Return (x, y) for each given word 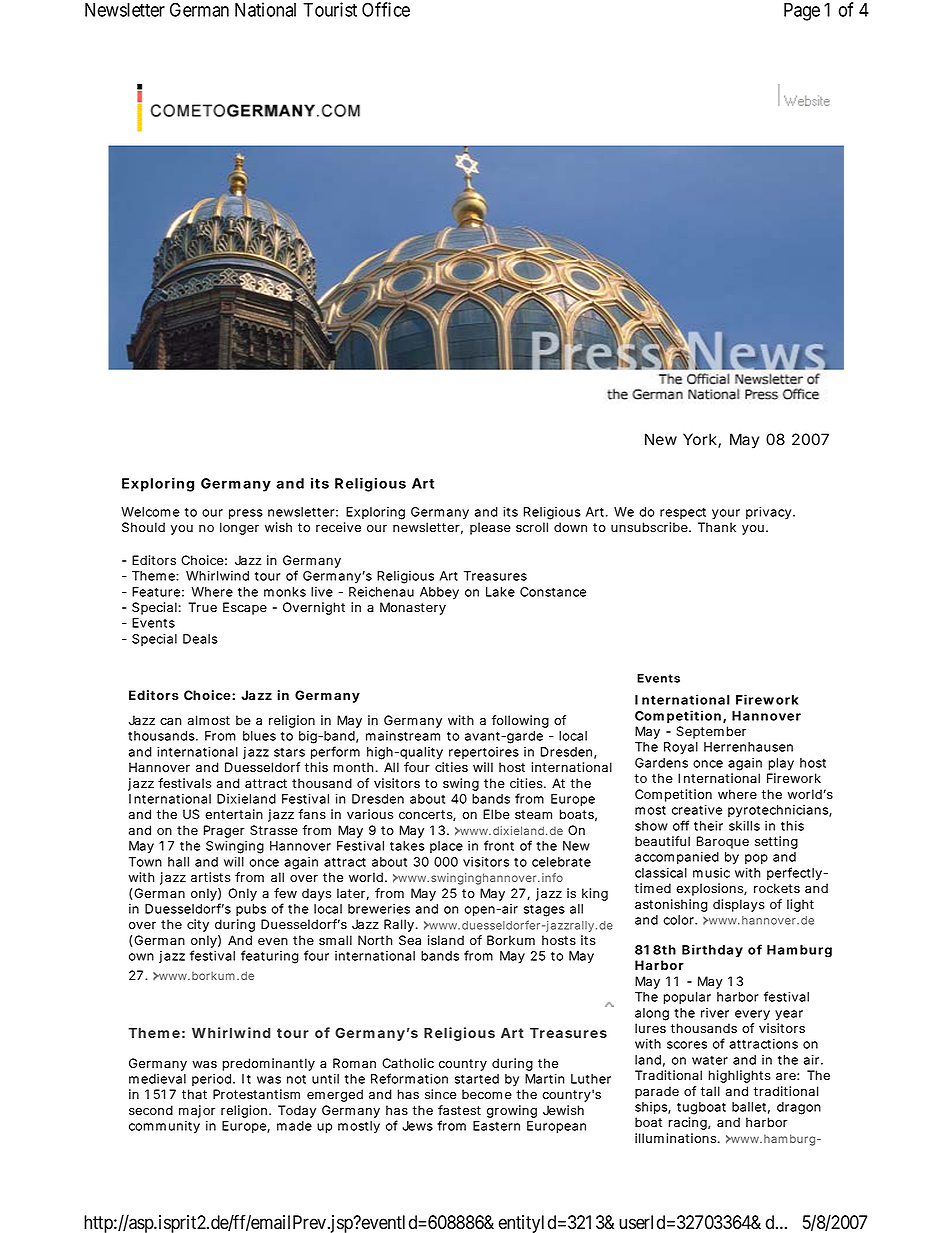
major (197, 1111)
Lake (500, 592)
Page (802, 12)
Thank (717, 527)
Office (386, 9)
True (202, 607)
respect (683, 513)
